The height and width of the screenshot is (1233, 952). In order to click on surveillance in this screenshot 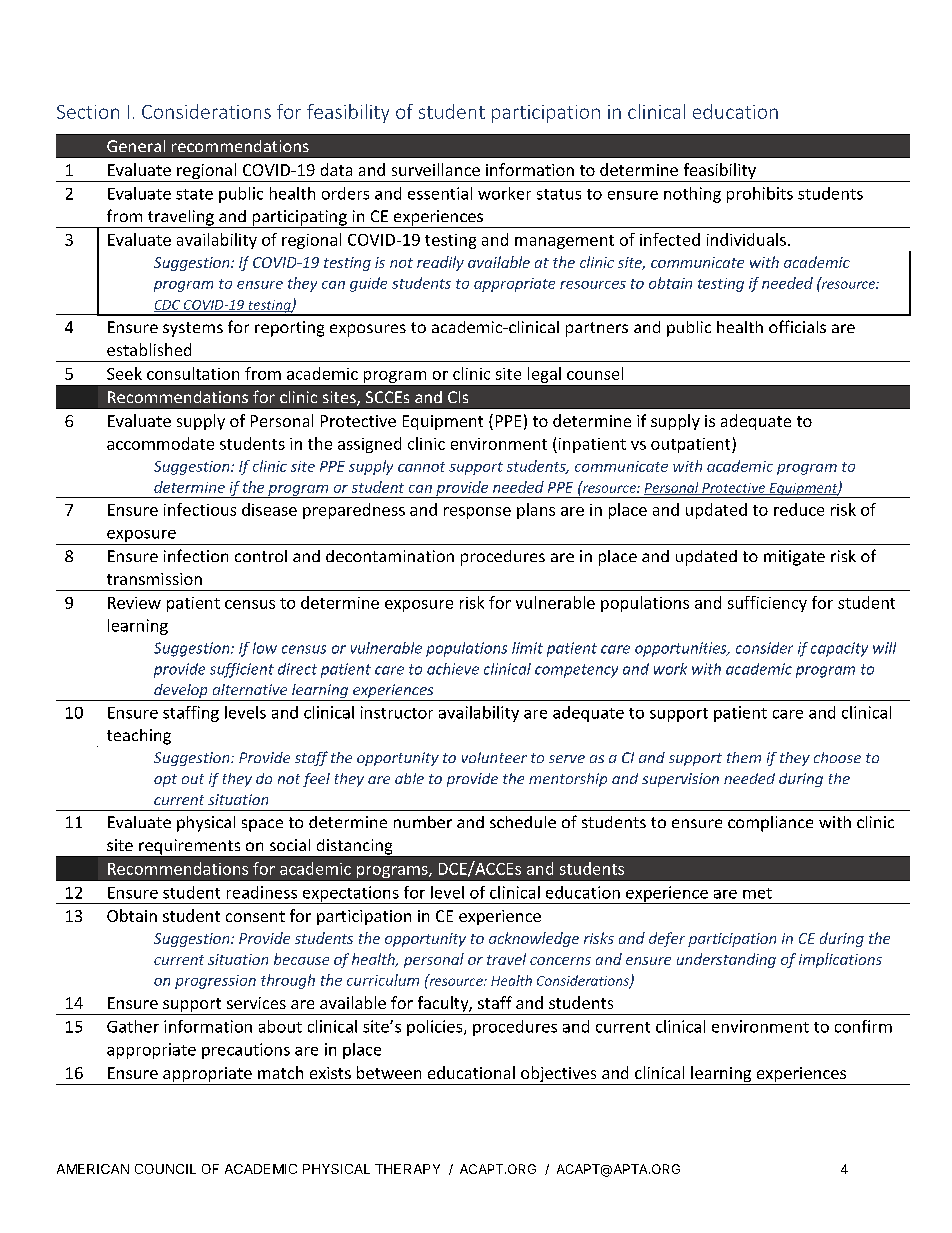, I will do `click(436, 169)`.
